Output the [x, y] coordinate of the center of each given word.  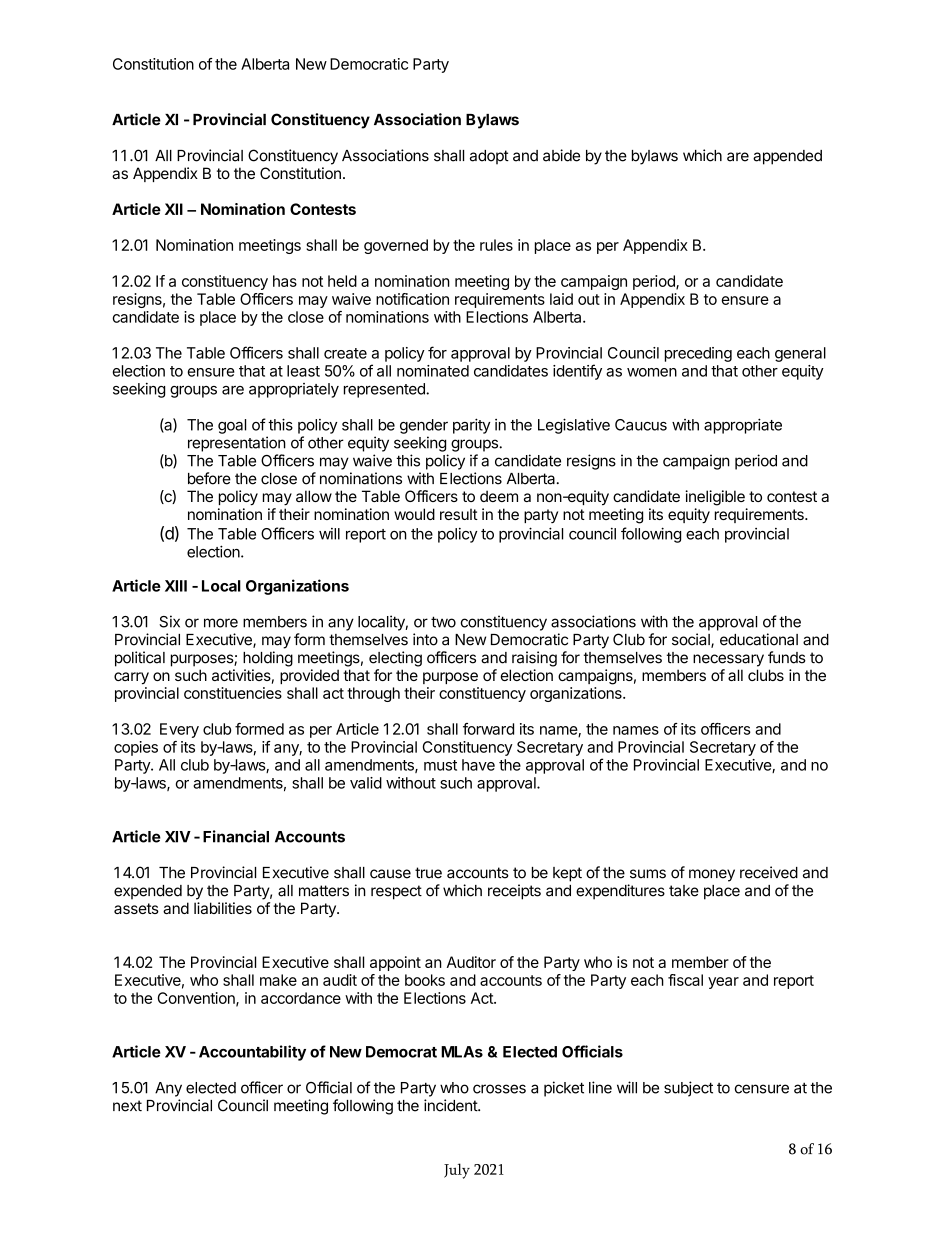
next [127, 1106]
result [459, 514]
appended [787, 157]
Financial [236, 836]
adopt [489, 157]
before [209, 478]
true [428, 873]
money [712, 875]
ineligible [715, 498]
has [285, 281]
